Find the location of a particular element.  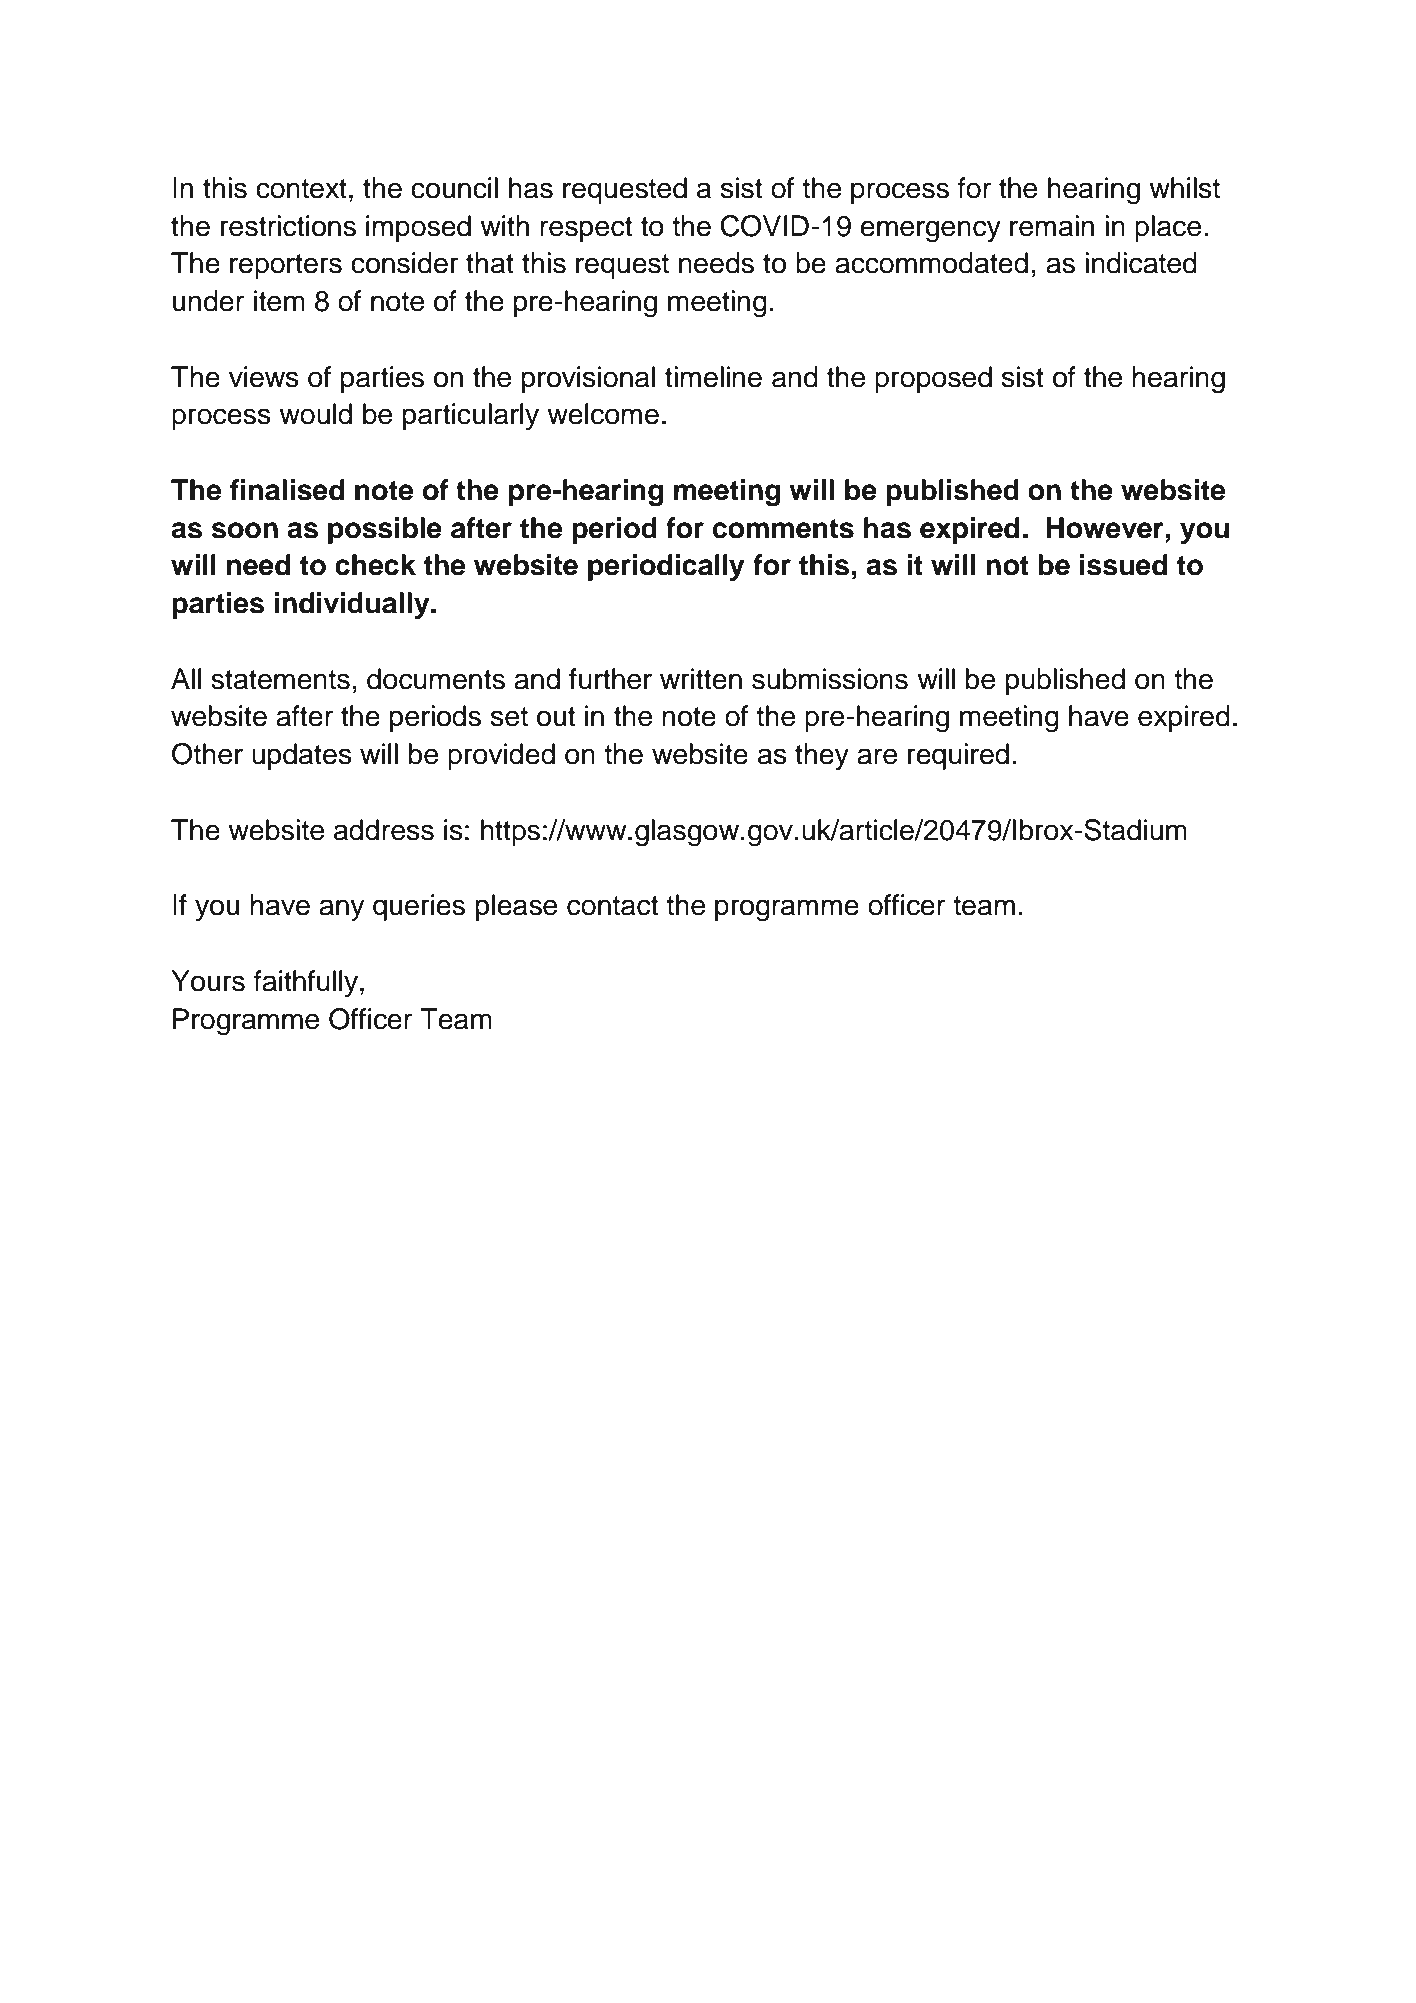

comments is located at coordinates (783, 529).
